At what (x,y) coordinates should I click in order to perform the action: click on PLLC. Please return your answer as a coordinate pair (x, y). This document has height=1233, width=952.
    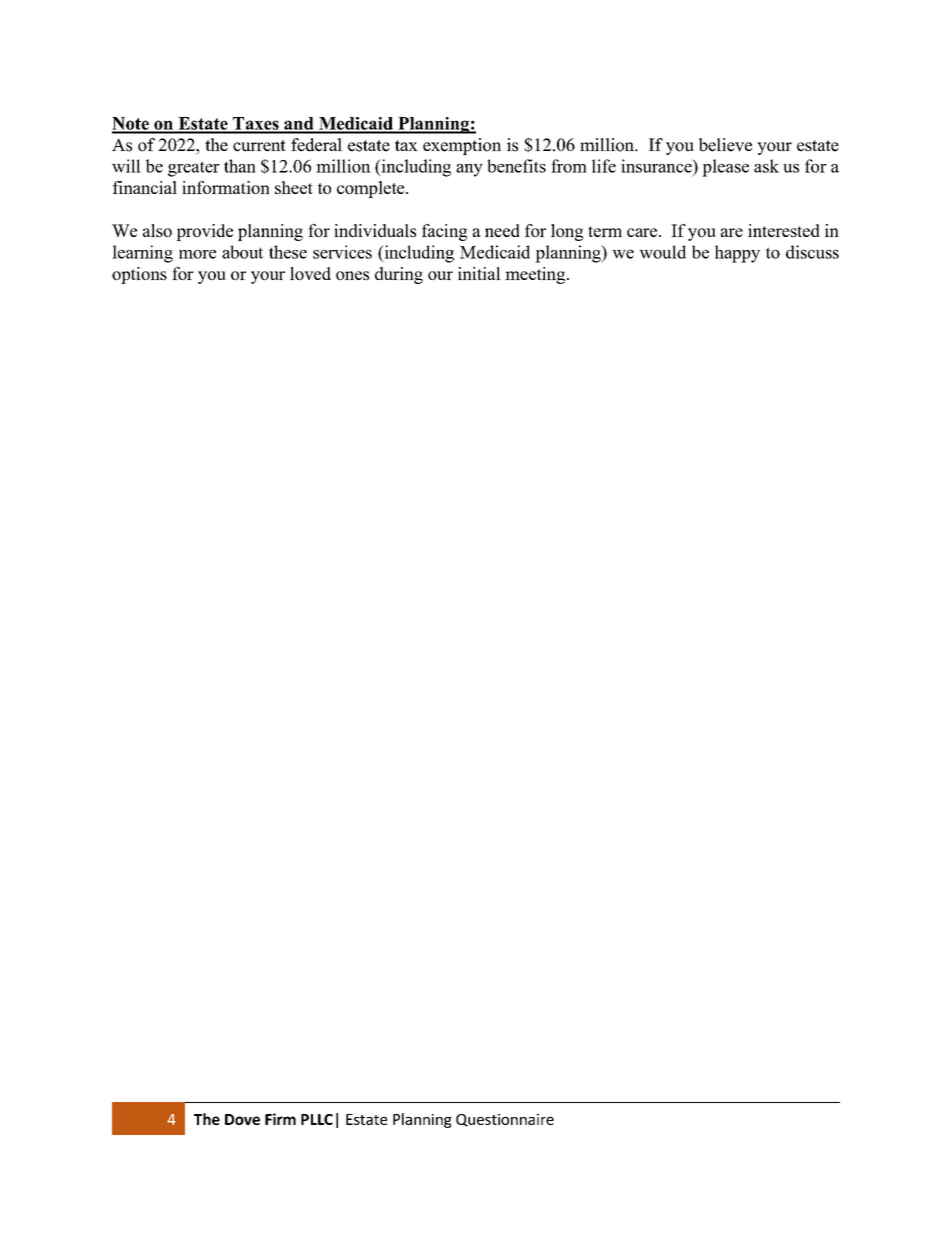
    Looking at the image, I should click on (317, 1119).
